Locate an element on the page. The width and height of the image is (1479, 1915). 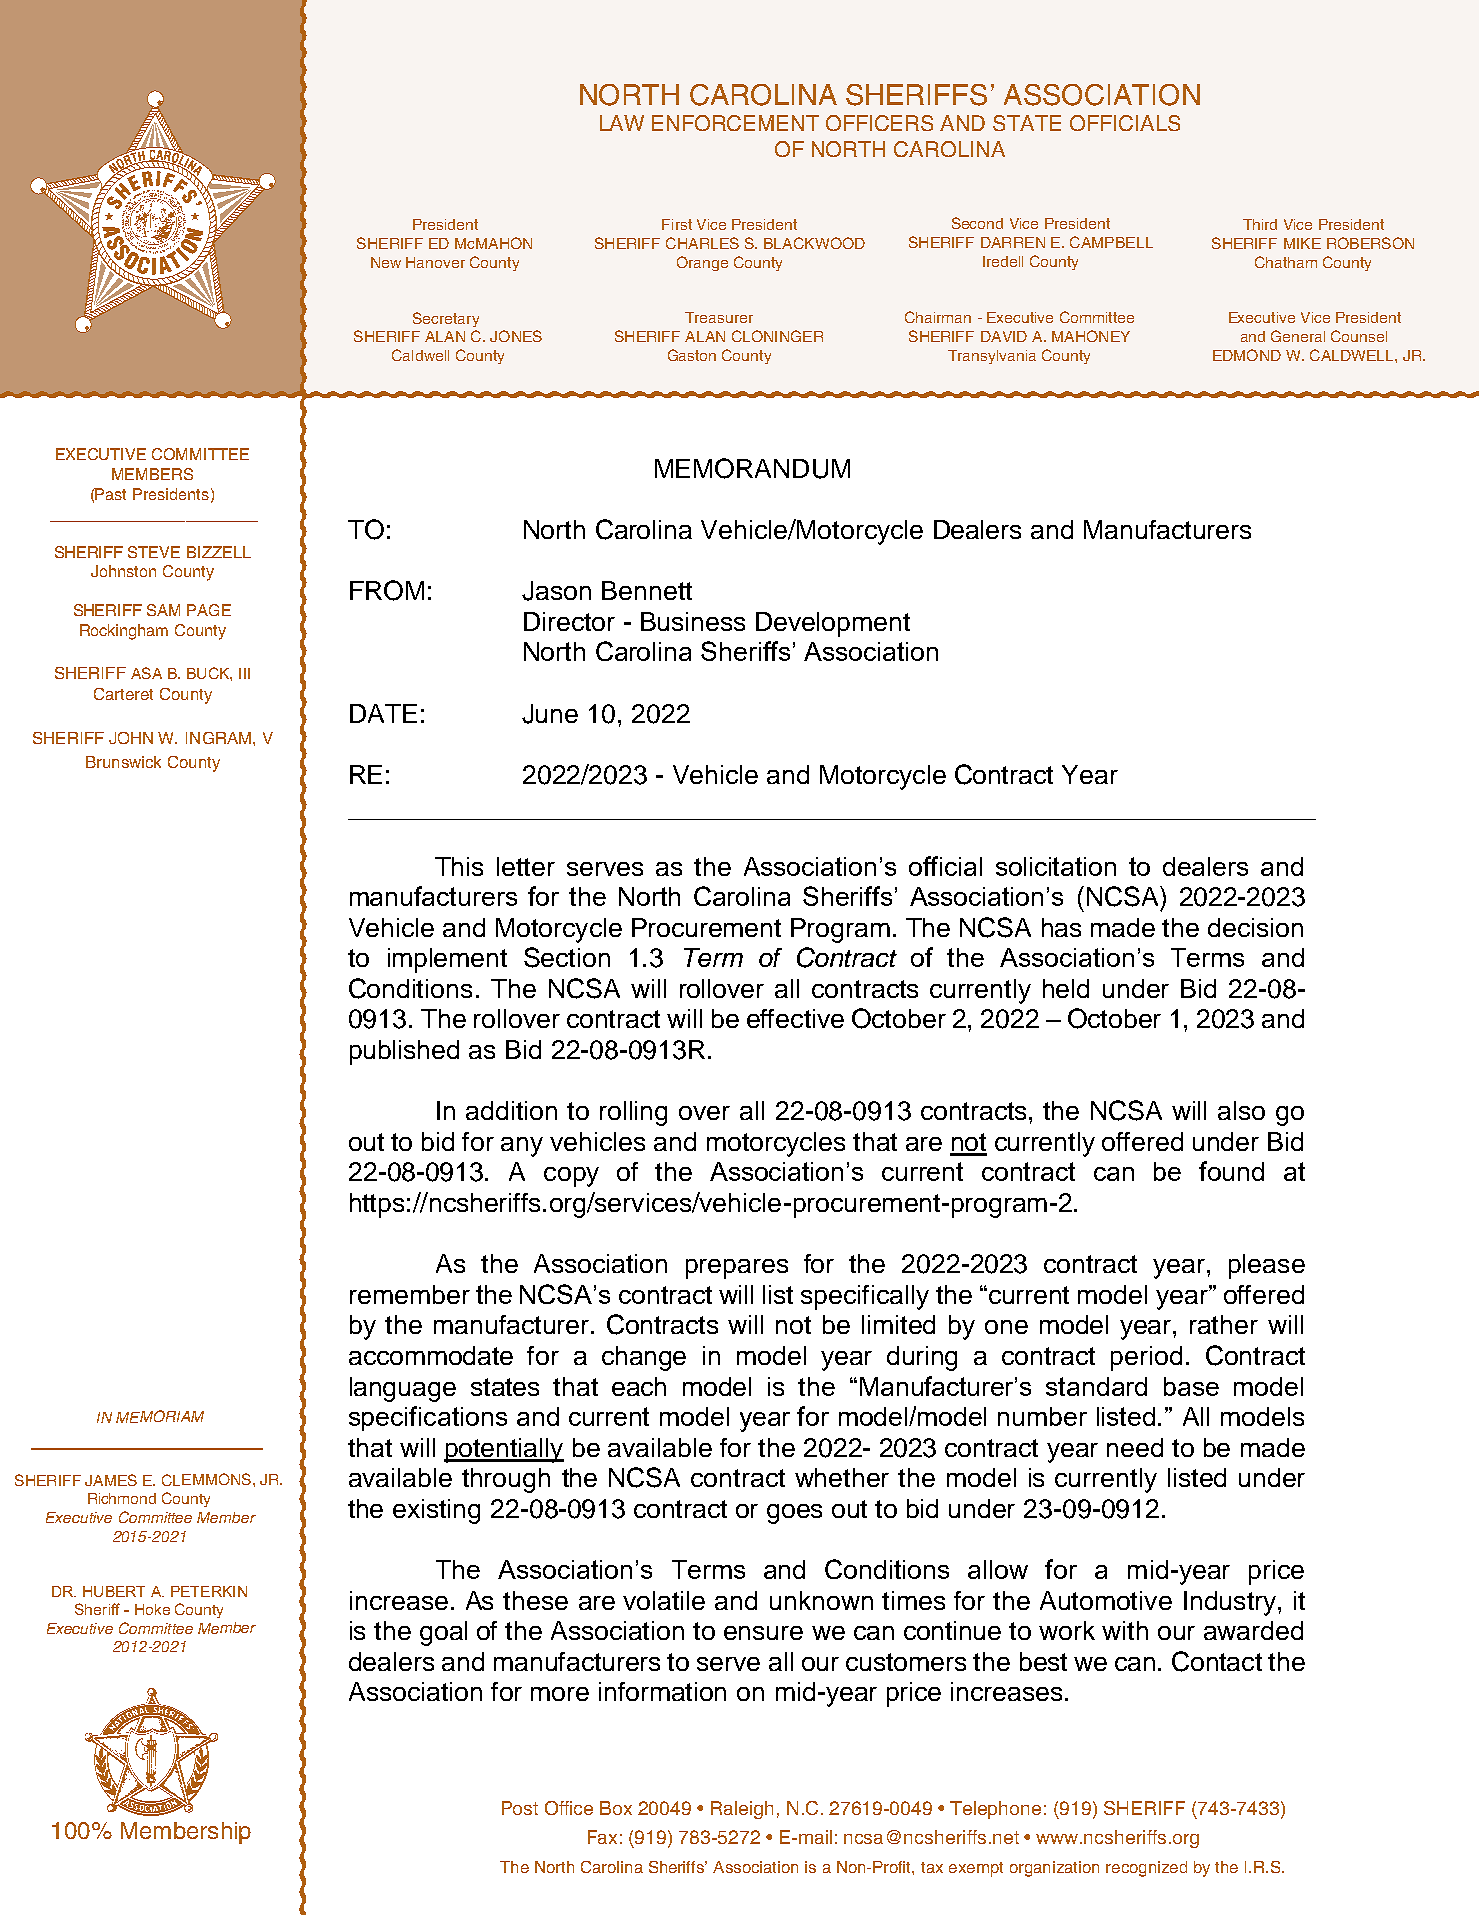
decision is located at coordinates (1255, 927).
